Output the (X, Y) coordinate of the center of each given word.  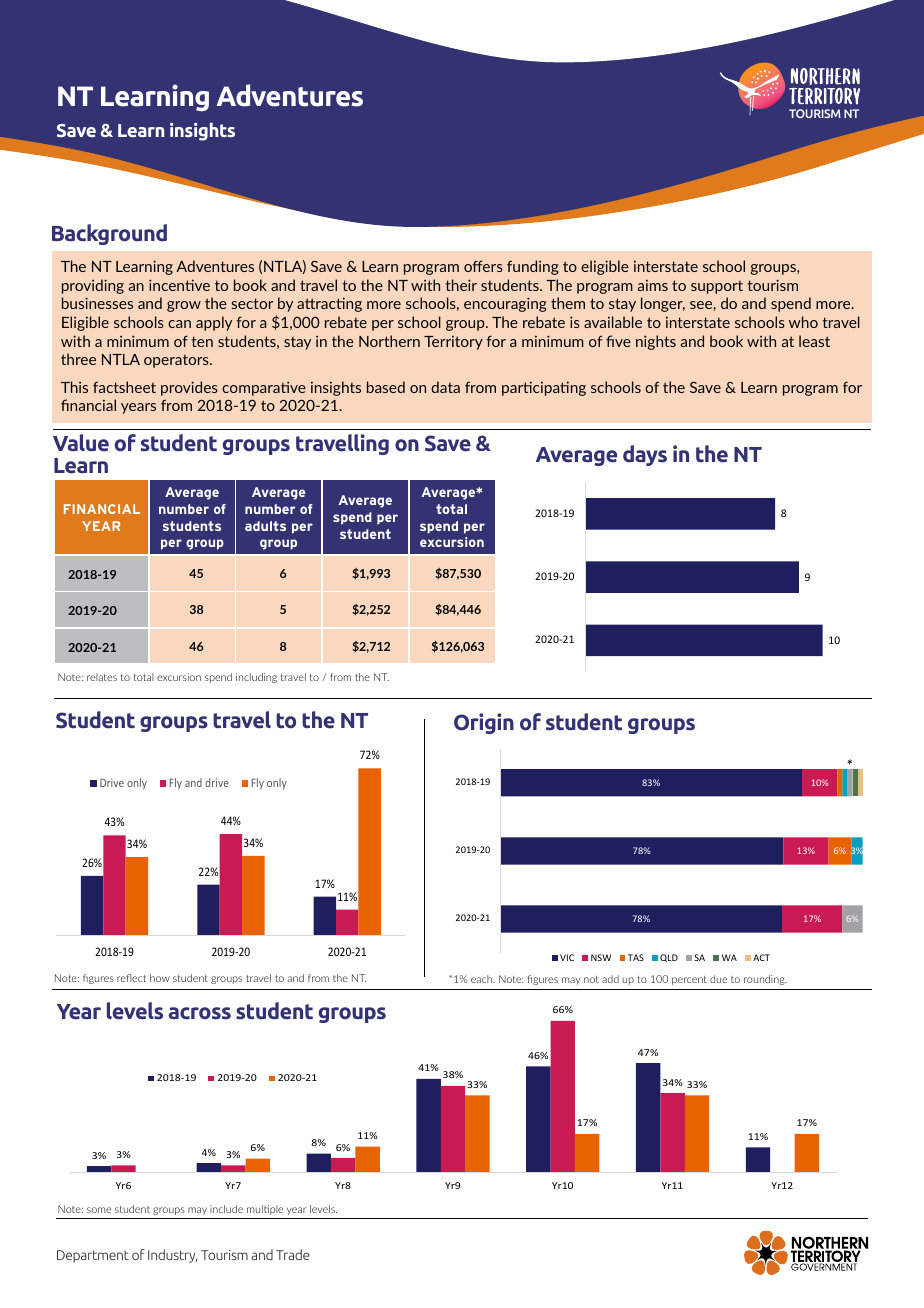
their (461, 285)
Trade (293, 1254)
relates (102, 677)
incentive (179, 285)
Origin (484, 723)
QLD (669, 958)
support (717, 287)
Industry (172, 1256)
